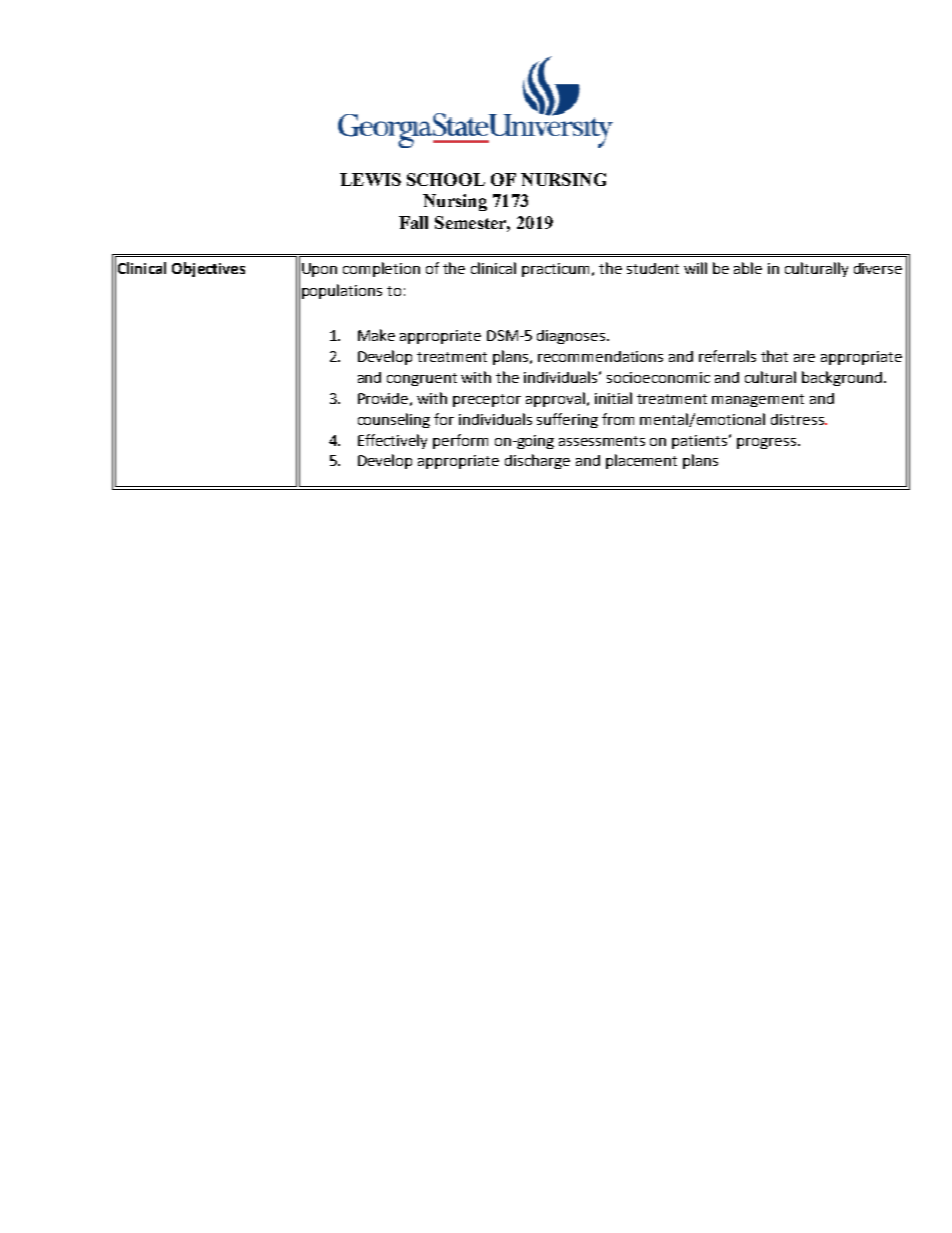 Image resolution: width=952 pixels, height=1233 pixels. I want to click on diverse, so click(878, 268).
